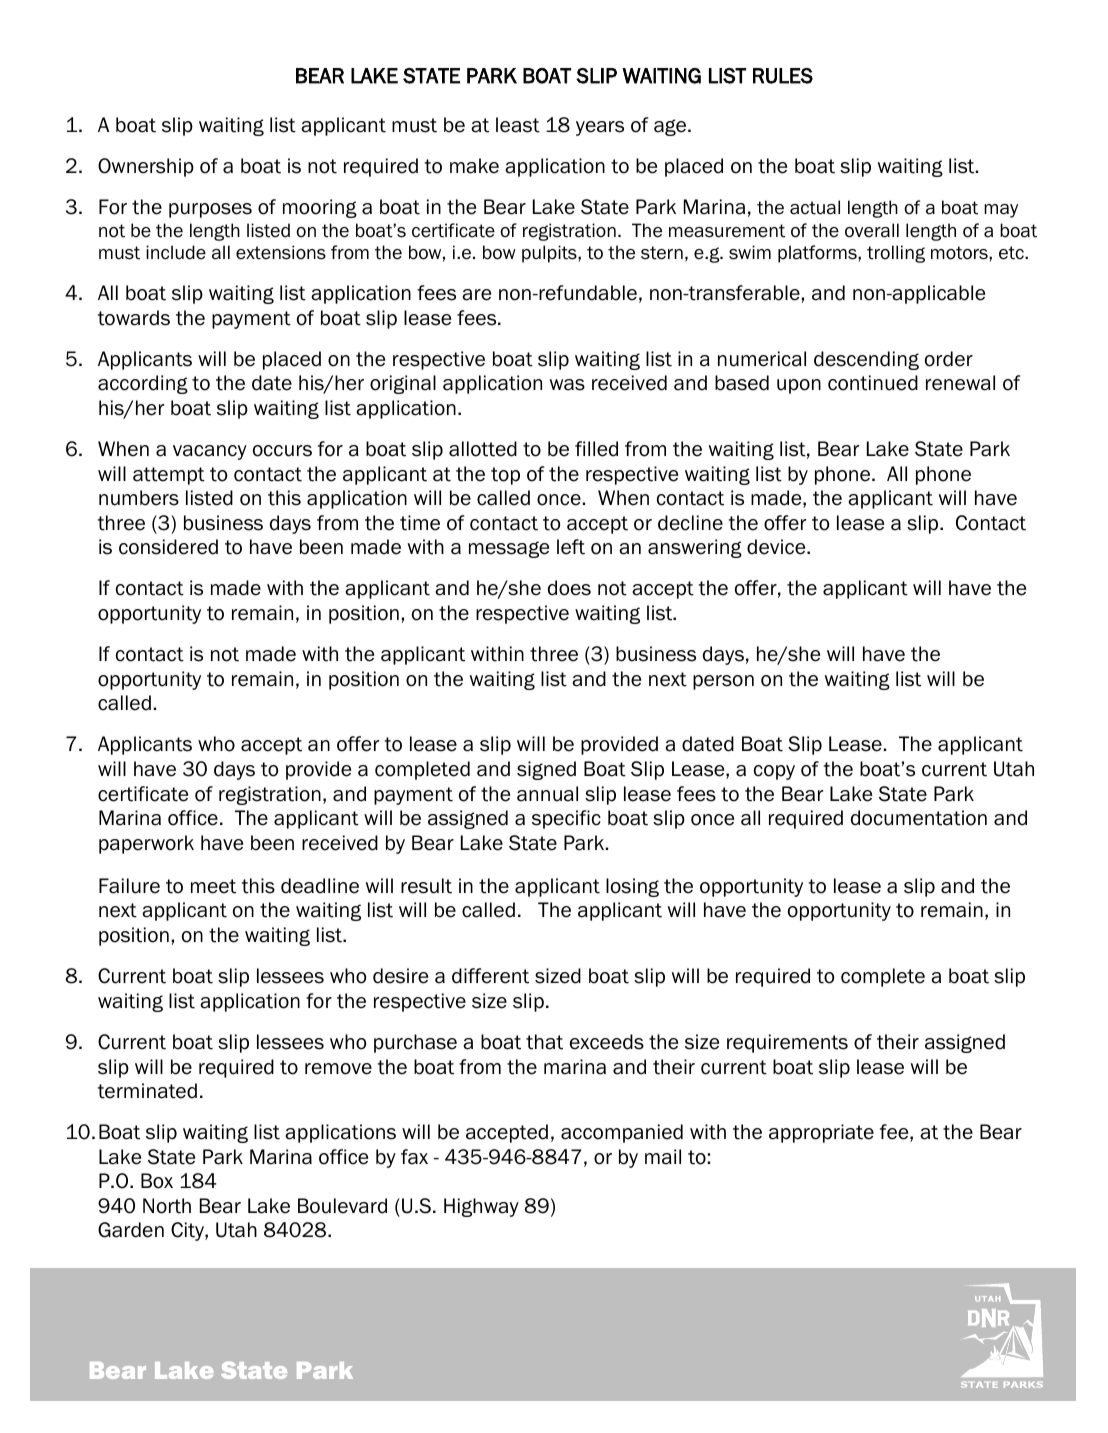  What do you see at coordinates (783, 76) in the image?
I see `RULES` at bounding box center [783, 76].
